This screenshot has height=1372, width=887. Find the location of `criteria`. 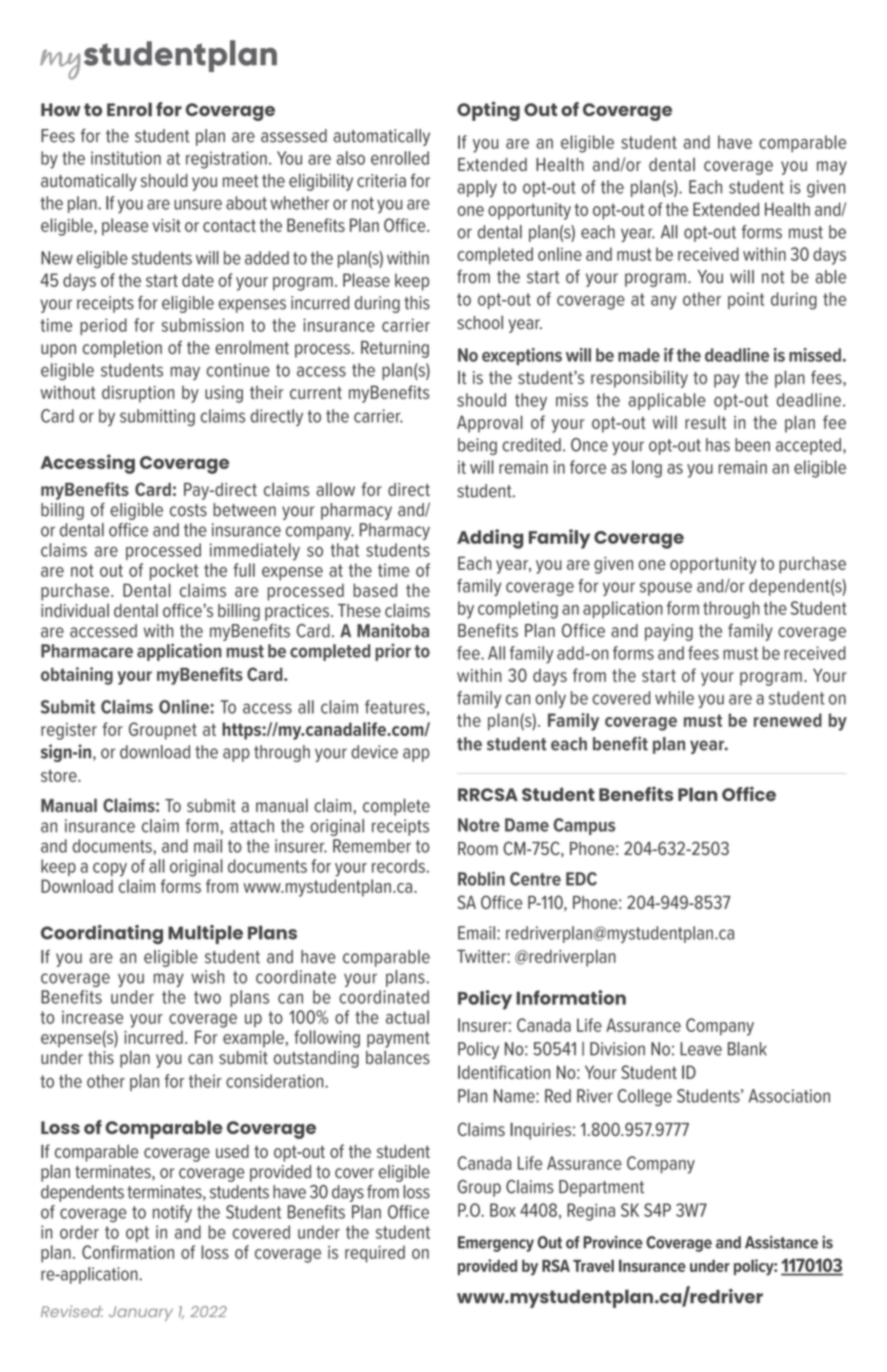

criteria is located at coordinates (381, 180).
